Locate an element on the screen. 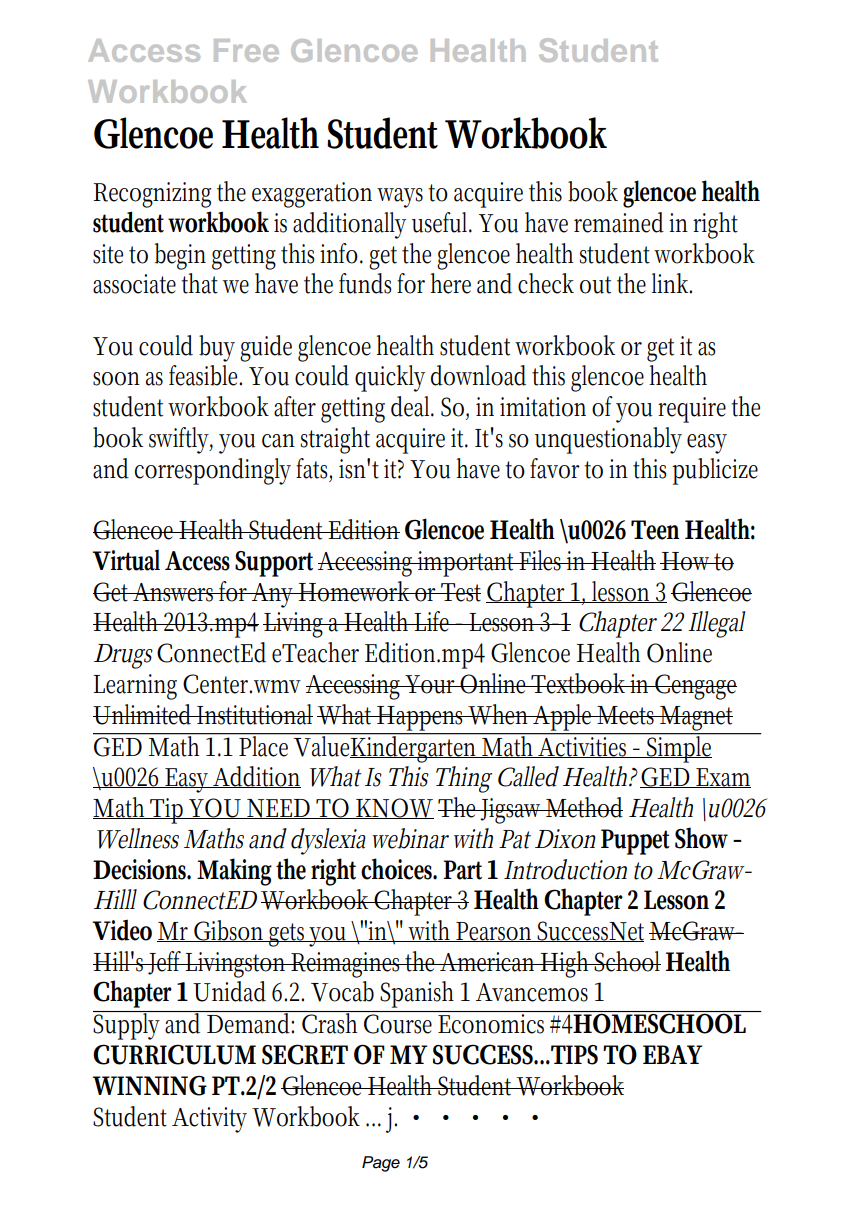 The image size is (860, 1220). link is located at coordinates (672, 283).
